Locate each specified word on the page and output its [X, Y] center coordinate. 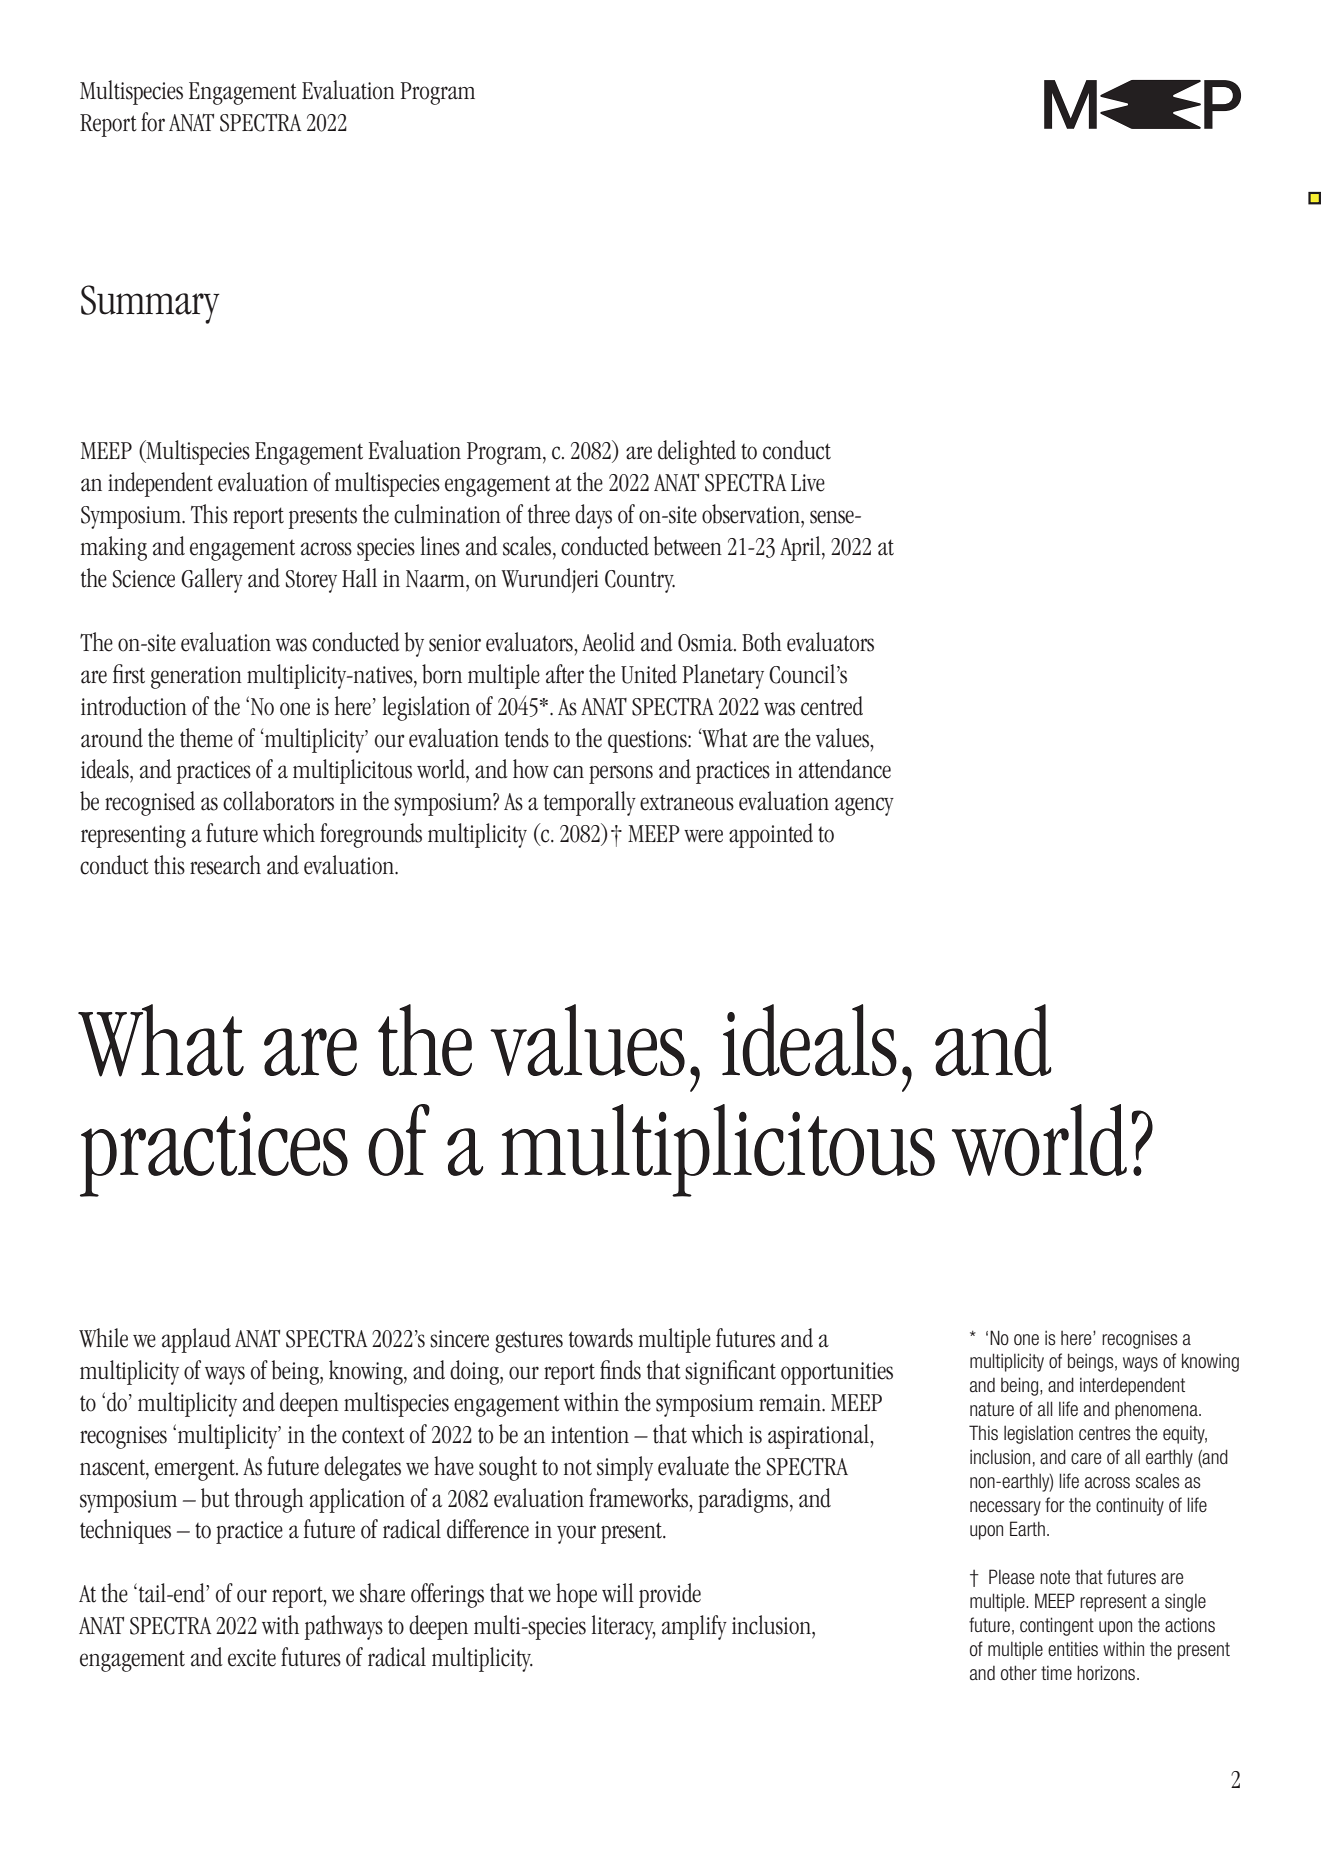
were [703, 836]
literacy [624, 1627]
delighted [697, 452]
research [225, 865]
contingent [1057, 1626]
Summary [150, 304]
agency [864, 806]
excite [252, 1658]
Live [808, 483]
